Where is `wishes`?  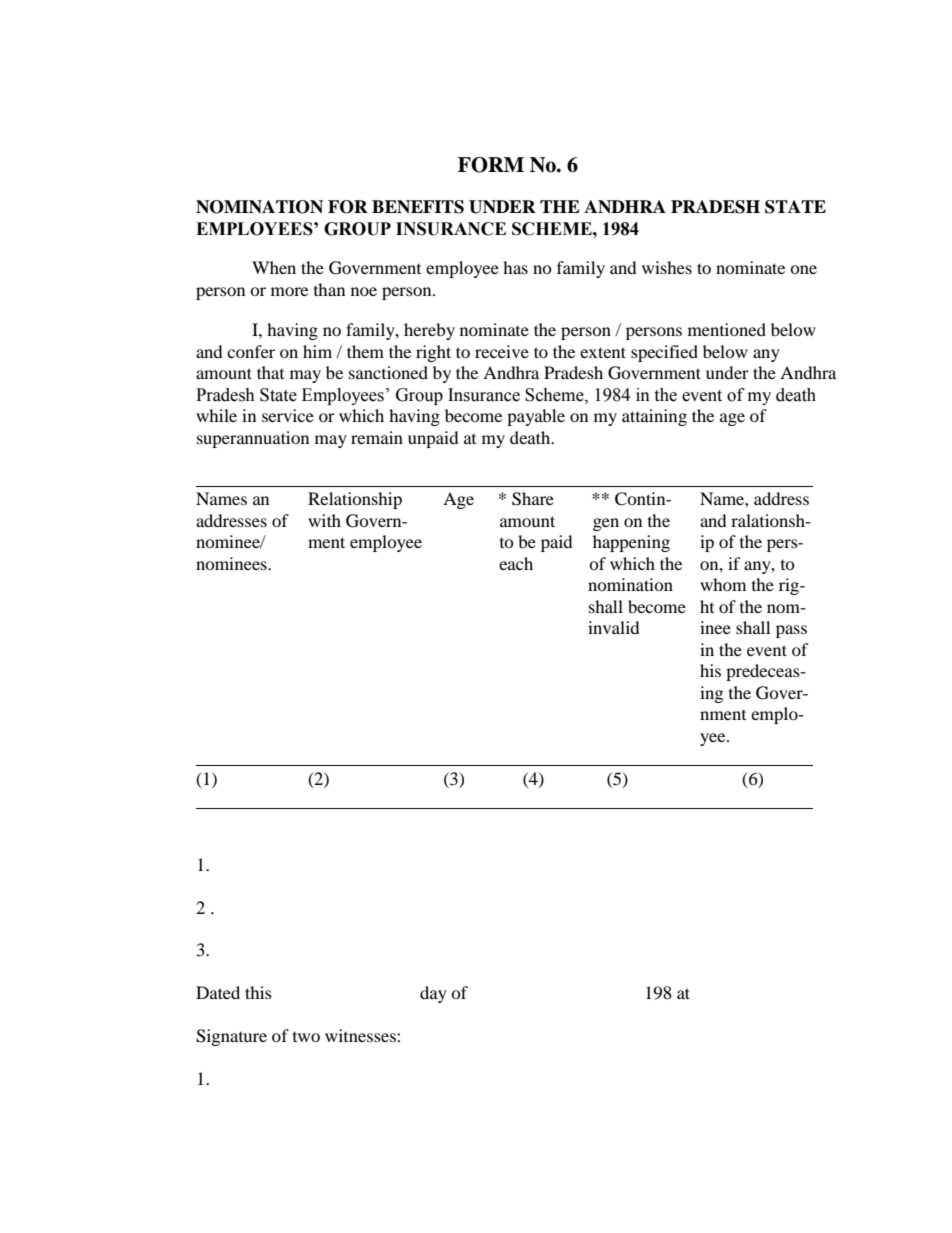
wishes is located at coordinates (667, 267).
